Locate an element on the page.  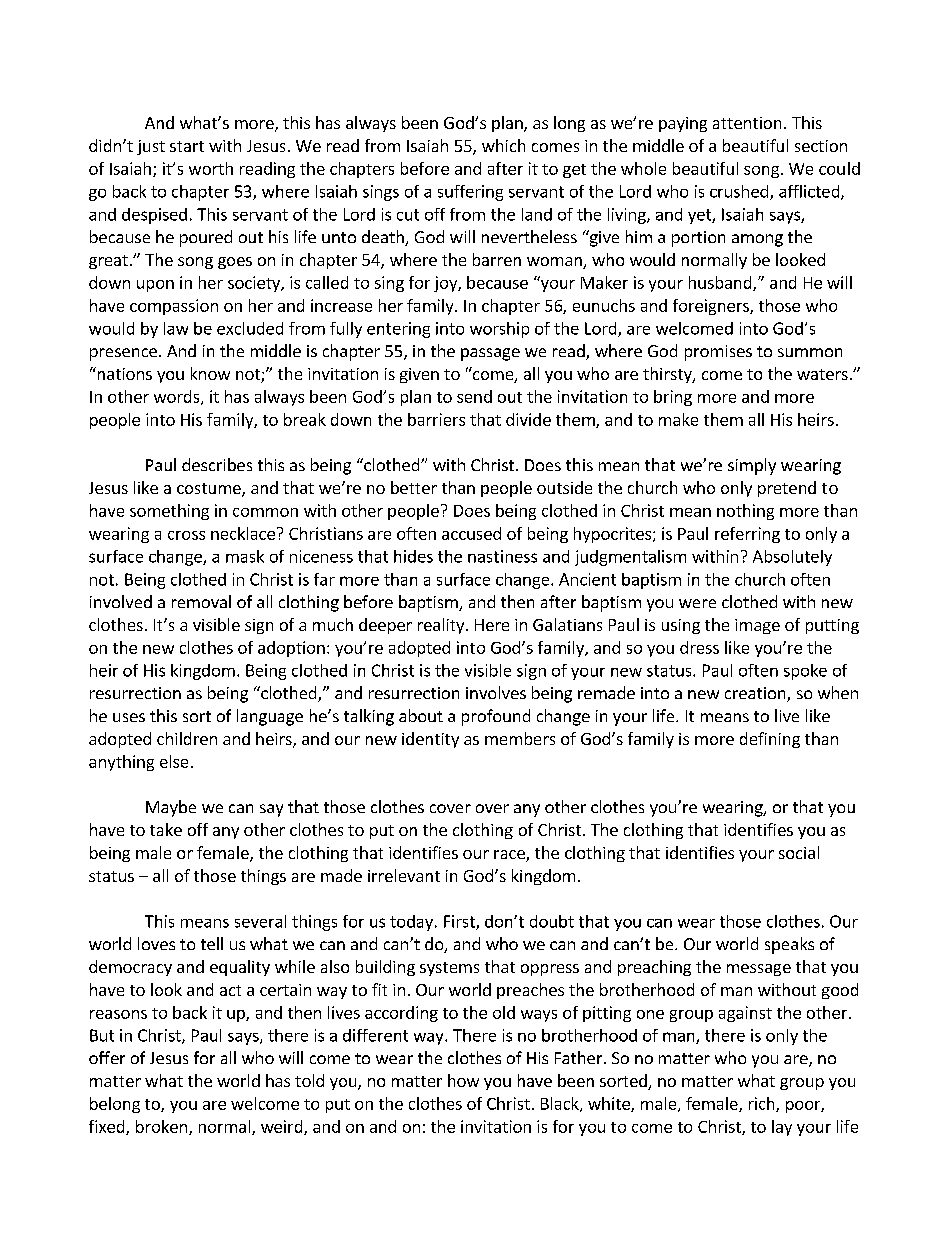
broken is located at coordinates (161, 1126).
